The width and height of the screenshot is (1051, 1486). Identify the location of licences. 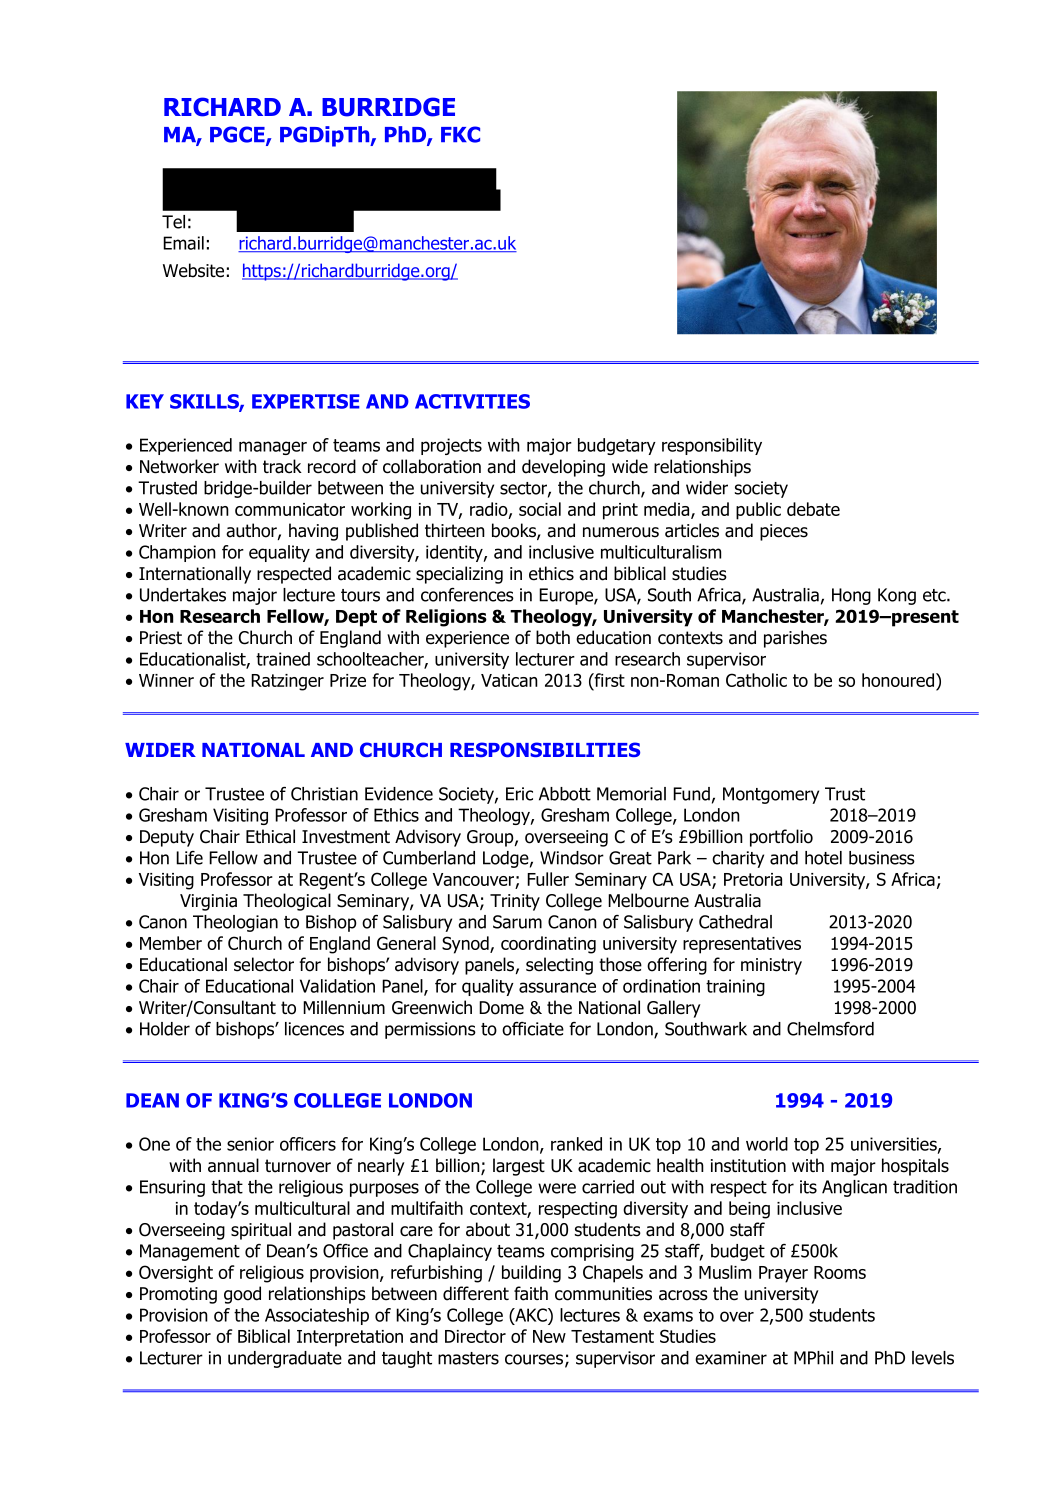
(314, 1029).
